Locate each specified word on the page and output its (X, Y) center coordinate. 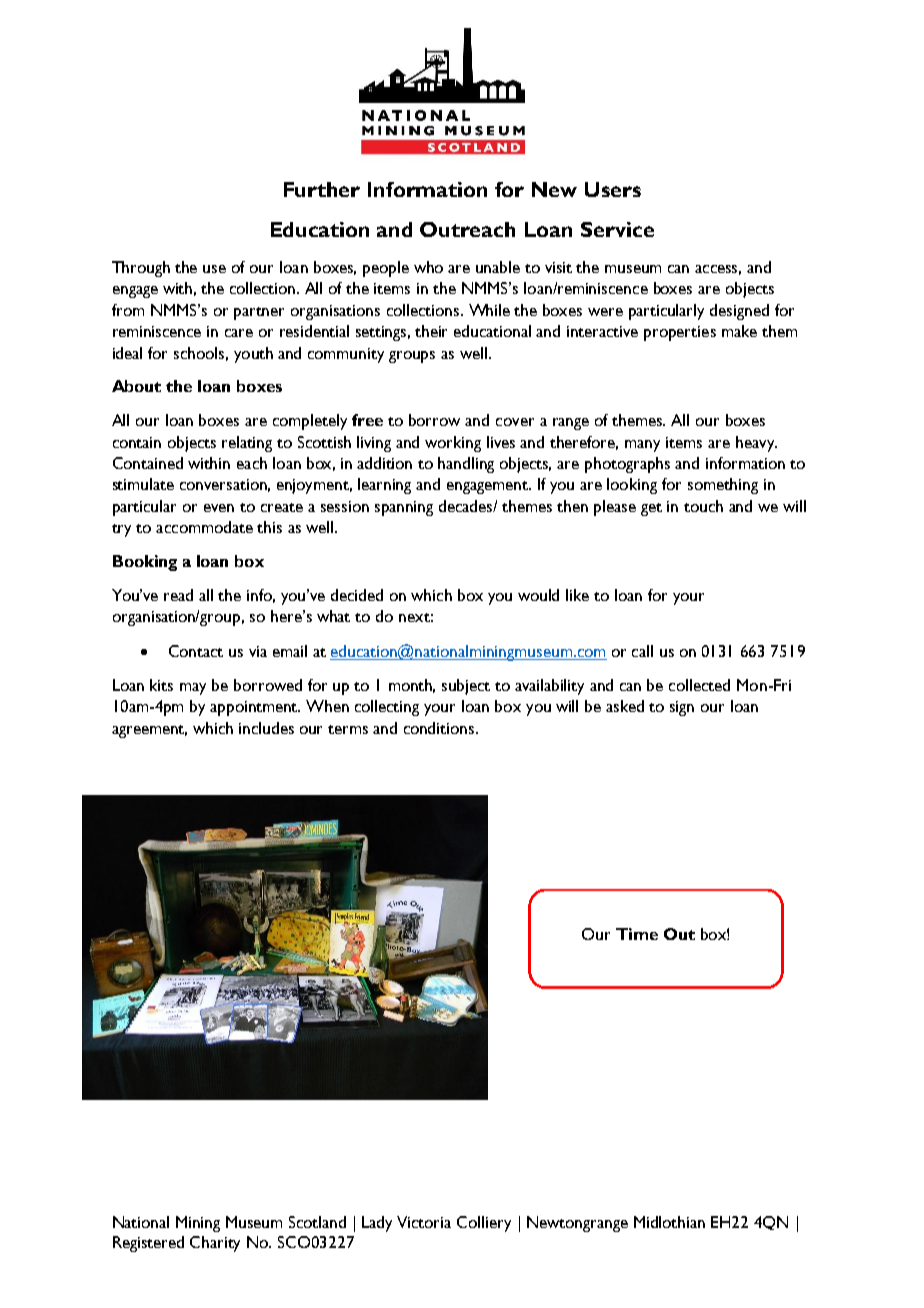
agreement (149, 731)
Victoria (424, 1222)
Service (617, 229)
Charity (215, 1244)
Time (637, 934)
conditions (440, 728)
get (651, 509)
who (428, 267)
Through (141, 269)
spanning (404, 508)
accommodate (204, 527)
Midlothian (669, 1222)
